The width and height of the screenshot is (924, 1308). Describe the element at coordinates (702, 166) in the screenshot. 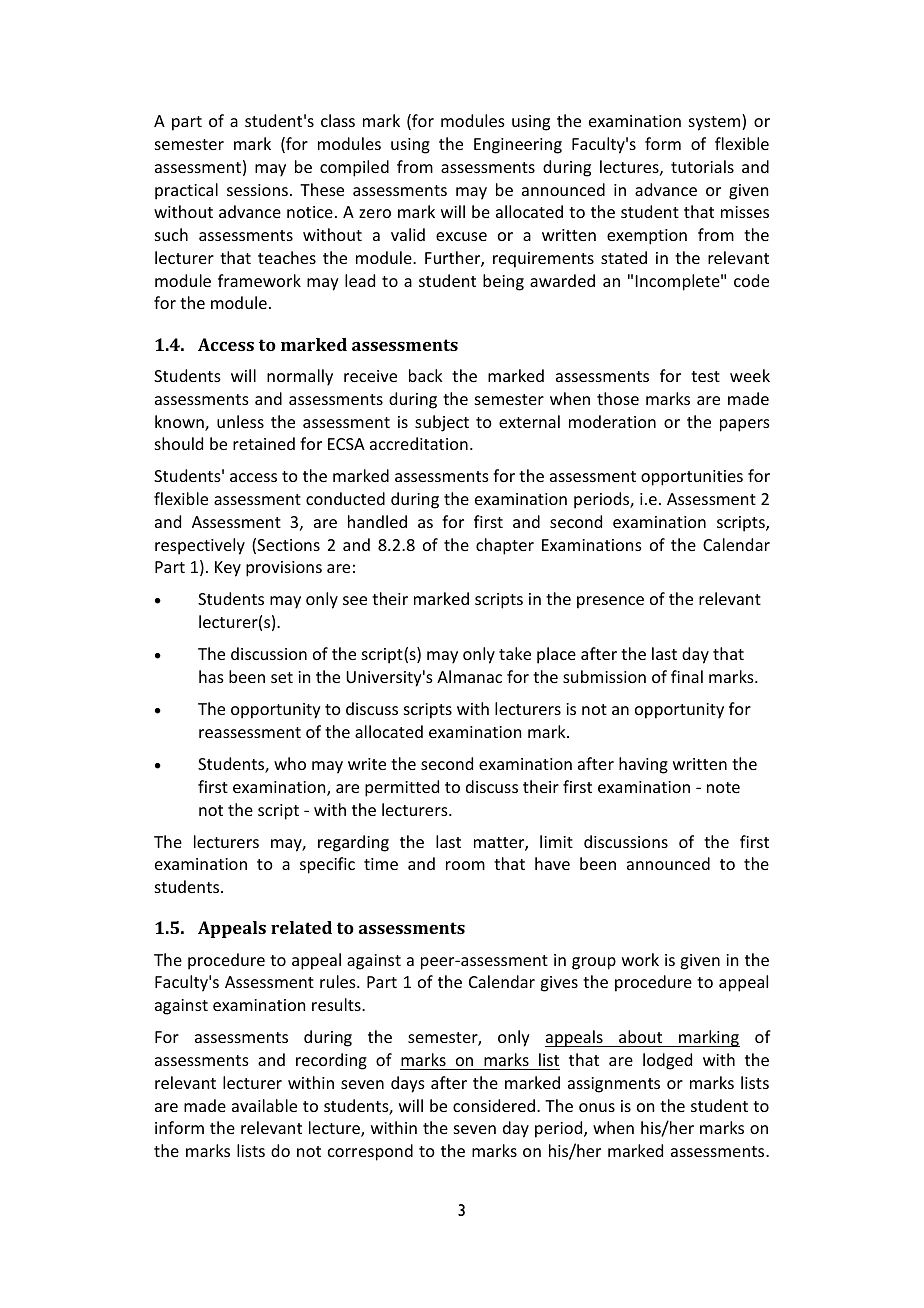

I see `tutorials` at that location.
